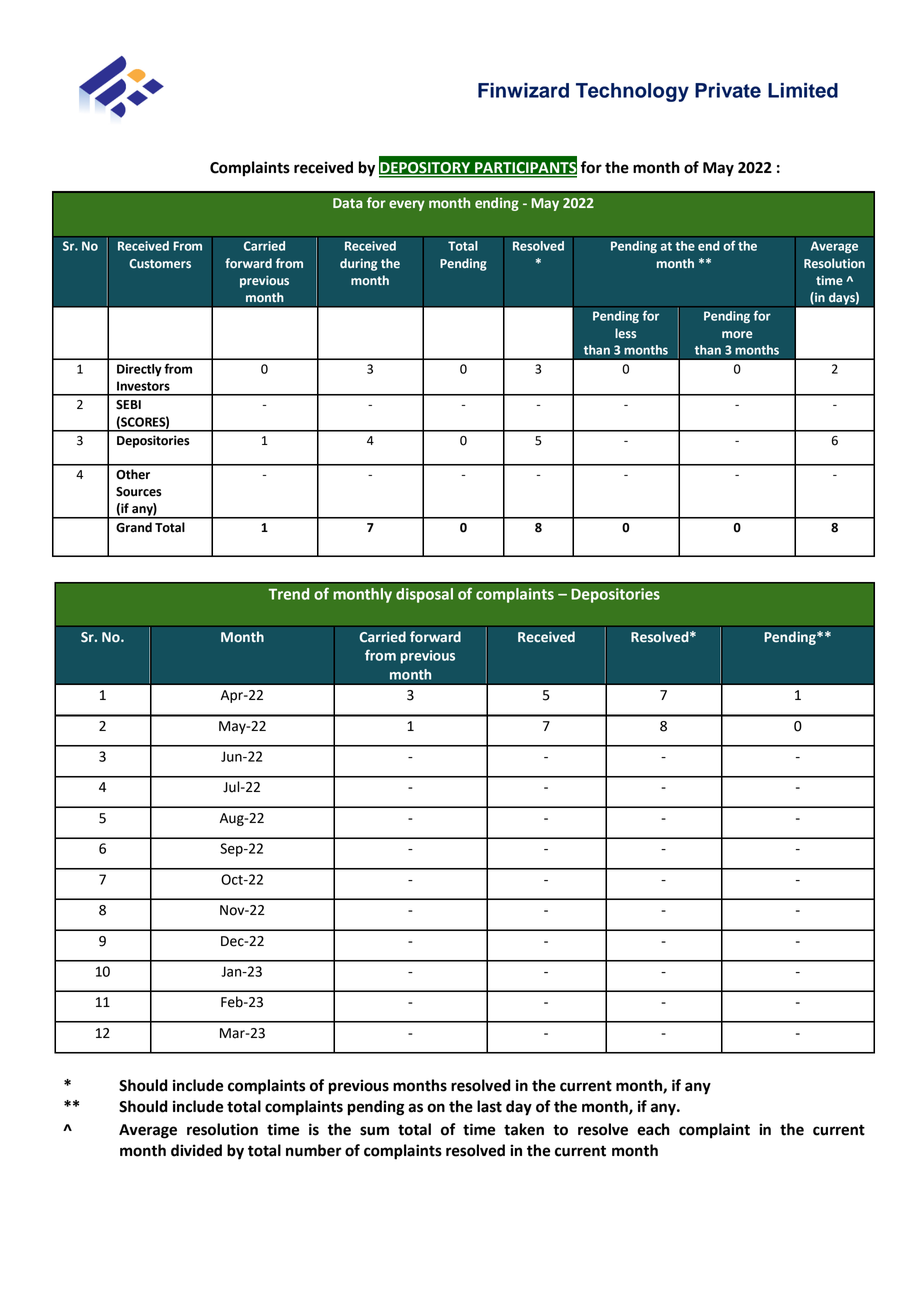 Image resolution: width=924 pixels, height=1308 pixels. I want to click on taken, so click(524, 1129).
